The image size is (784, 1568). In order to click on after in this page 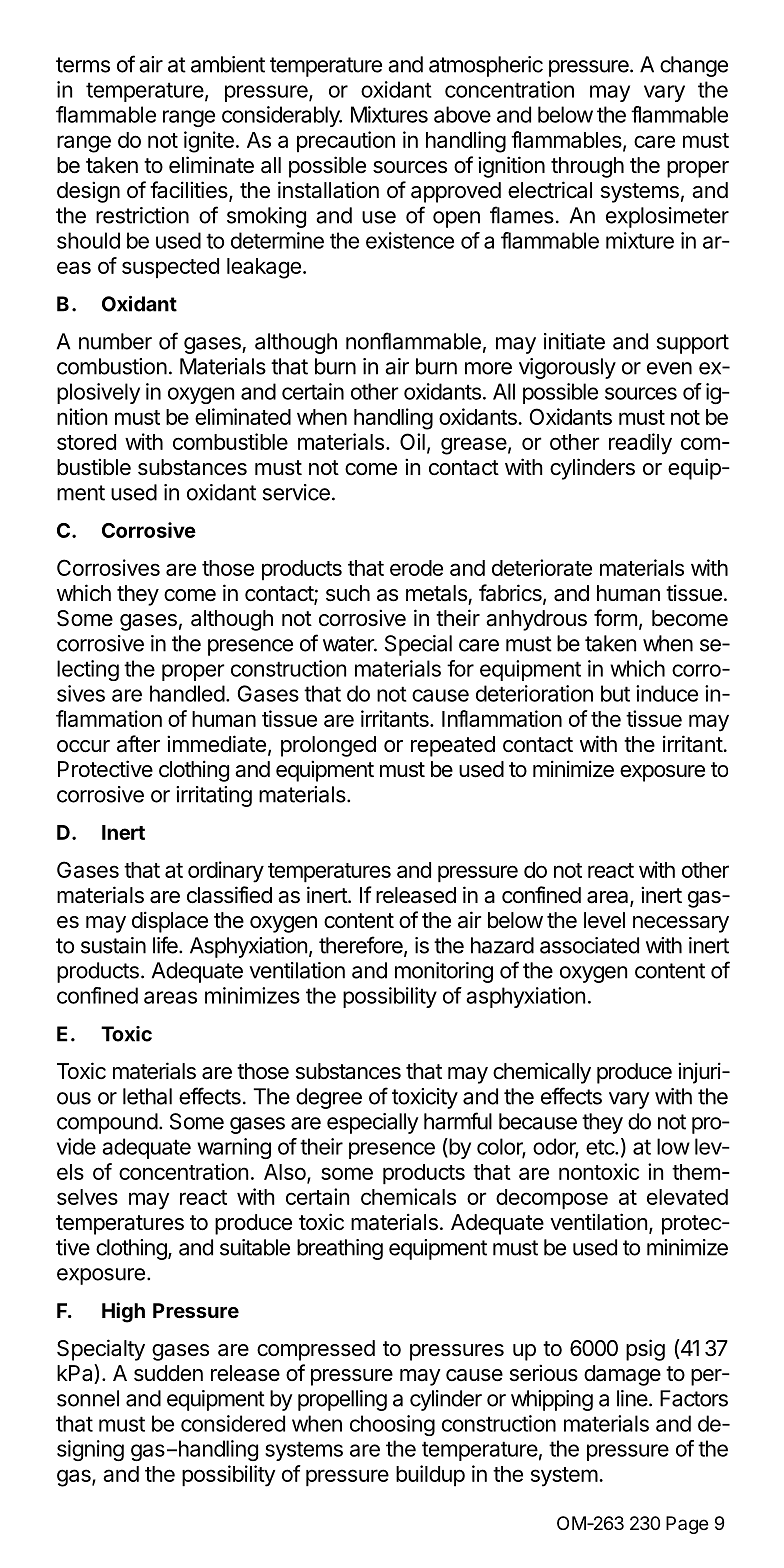, I will do `click(138, 744)`.
